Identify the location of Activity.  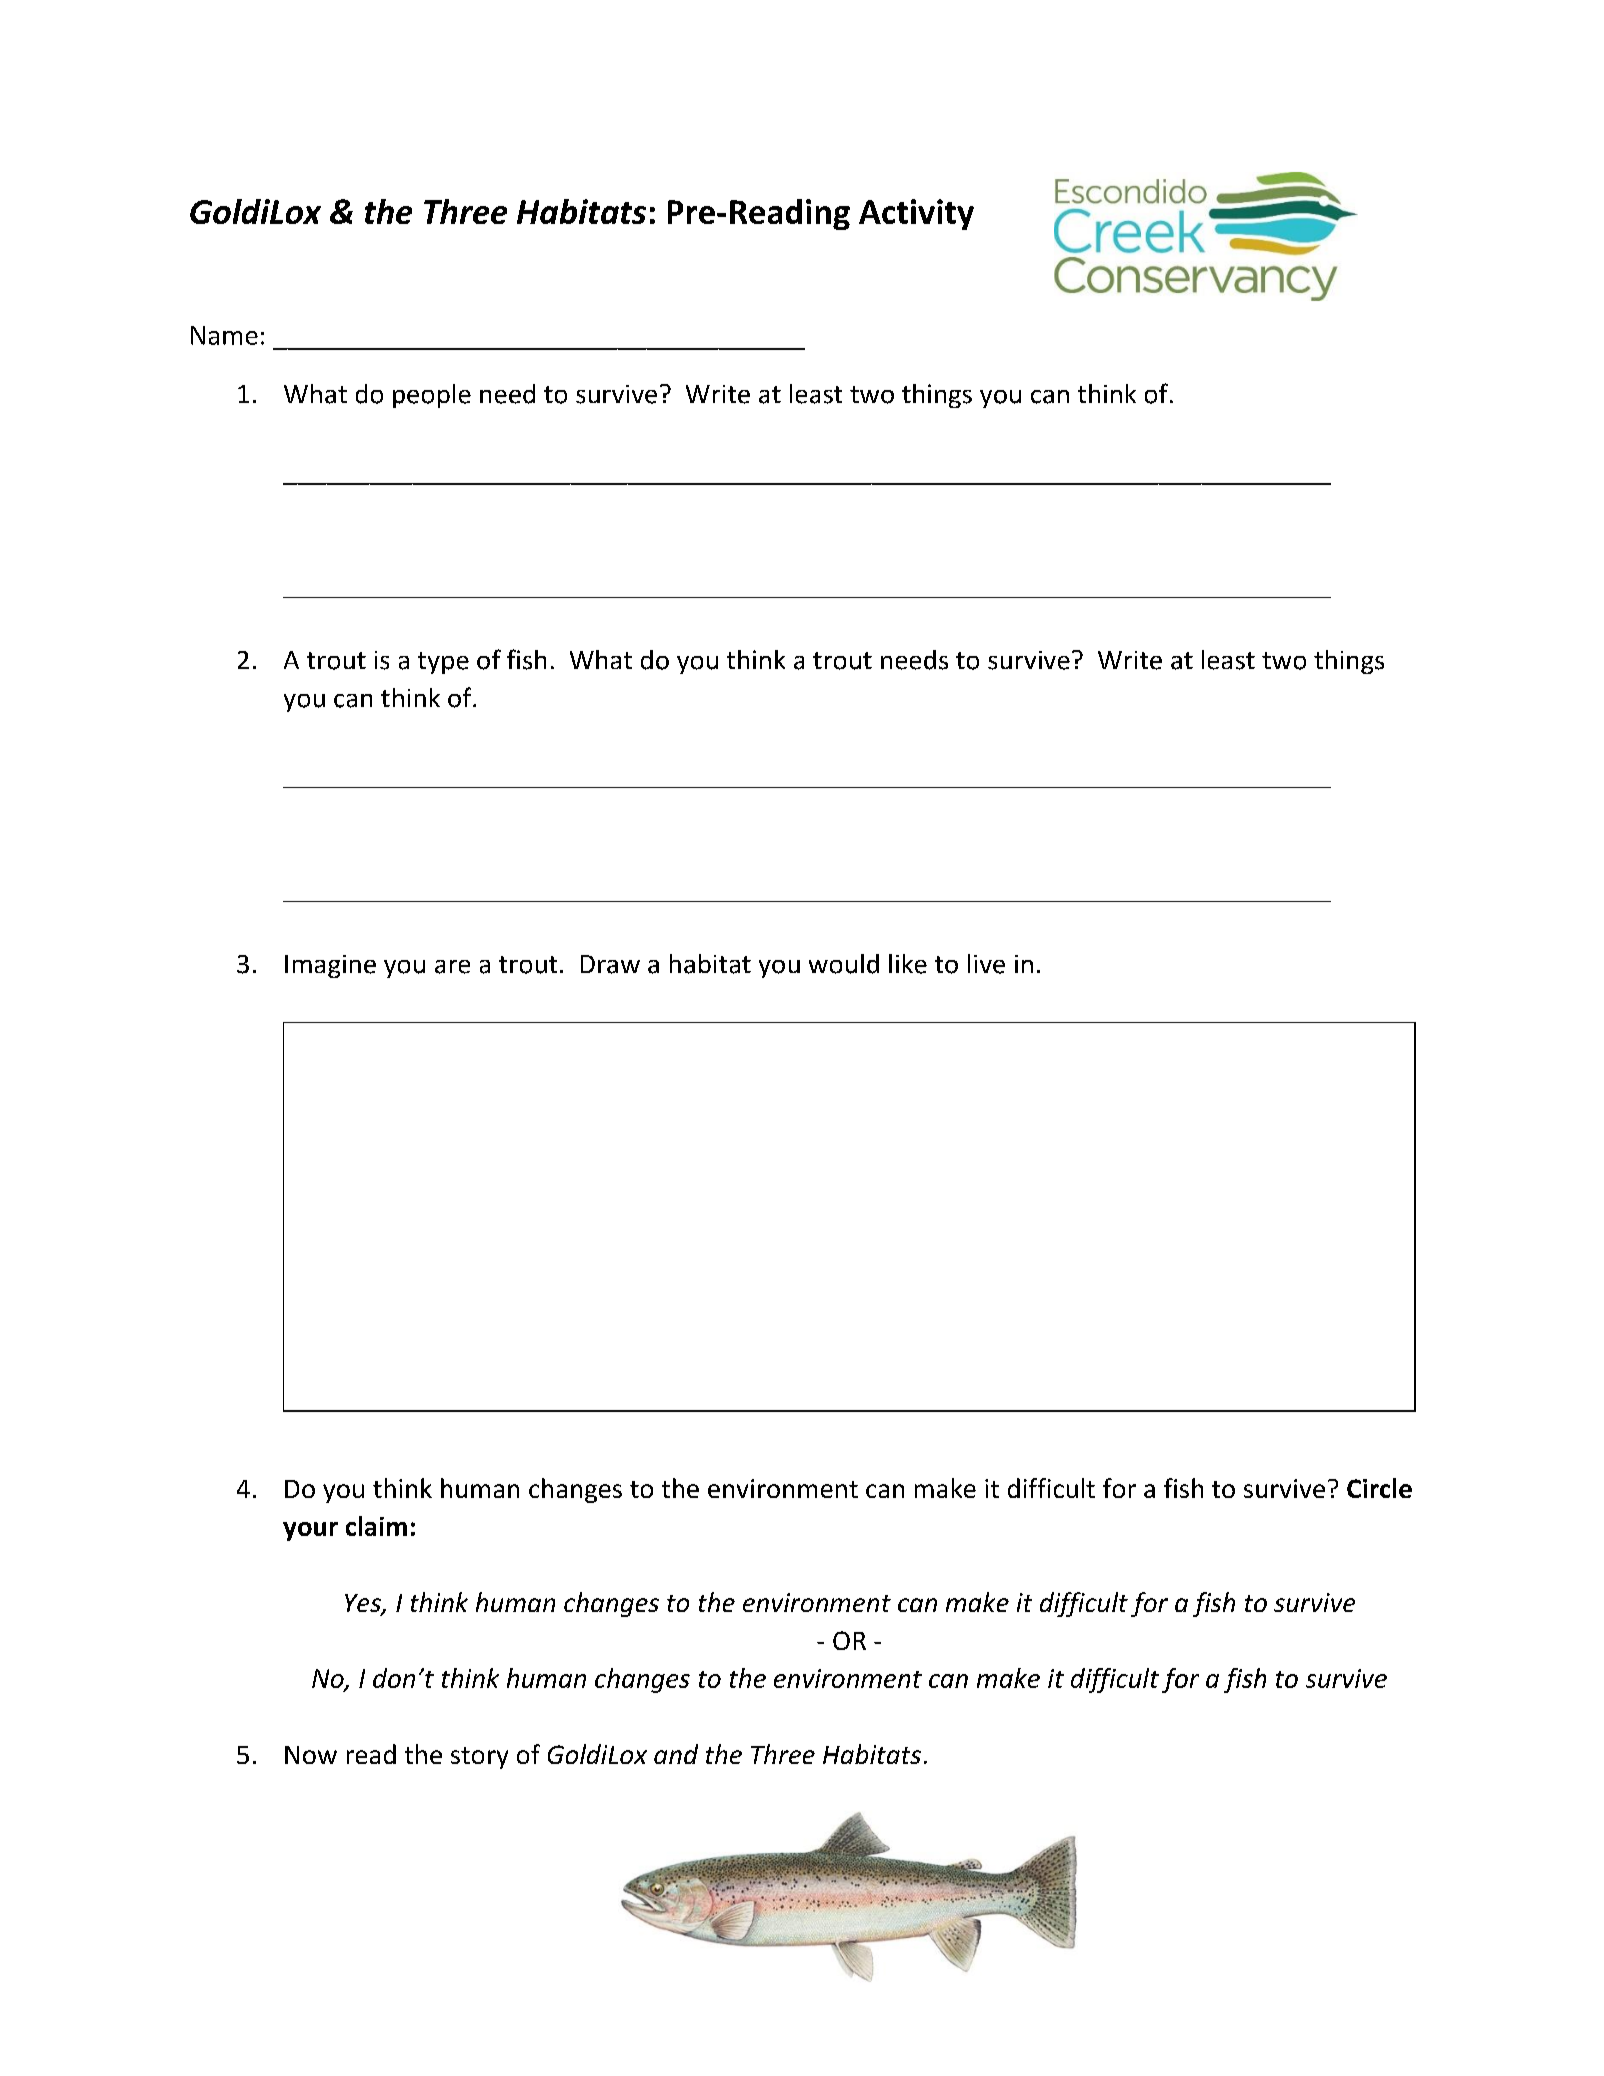
(916, 214).
